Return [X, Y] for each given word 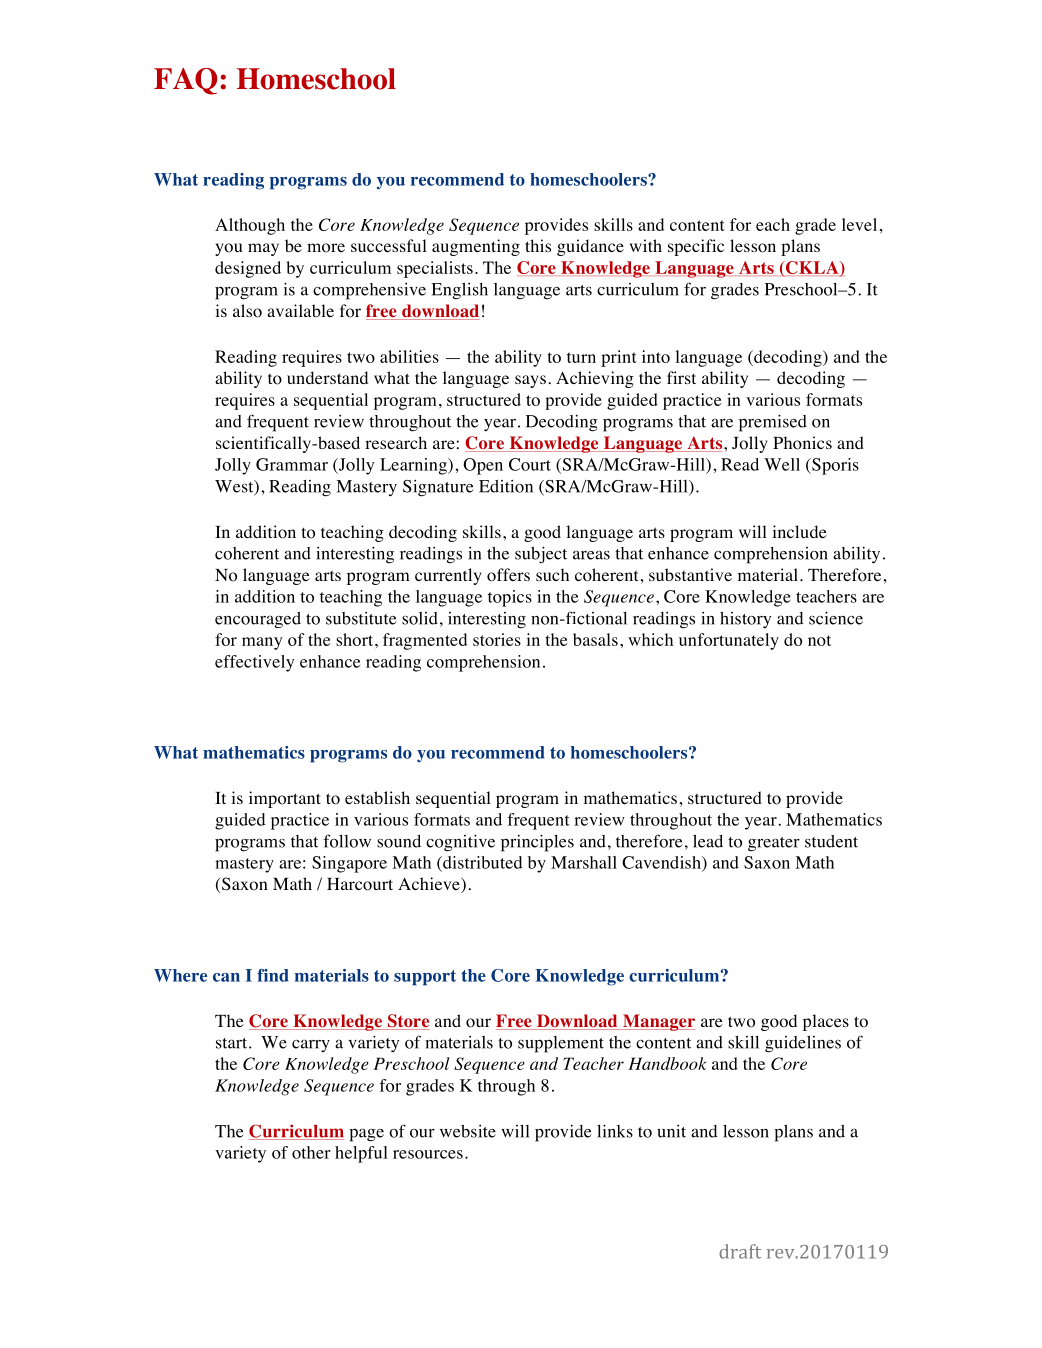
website [468, 1131]
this [538, 245]
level [859, 224]
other [311, 1152]
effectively [254, 663]
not [819, 640]
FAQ [185, 81]
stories [497, 639]
